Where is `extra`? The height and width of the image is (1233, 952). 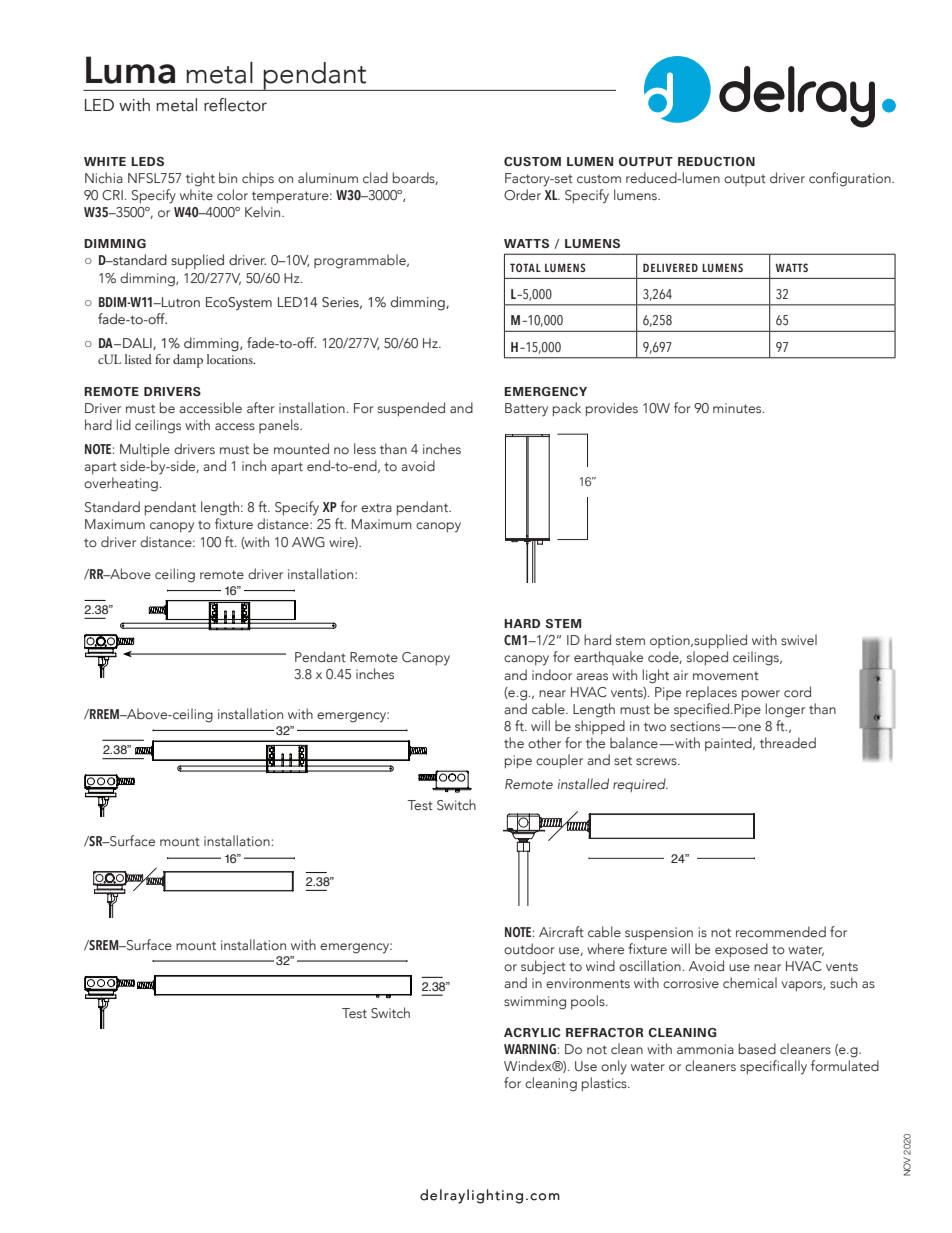
extra is located at coordinates (376, 507).
